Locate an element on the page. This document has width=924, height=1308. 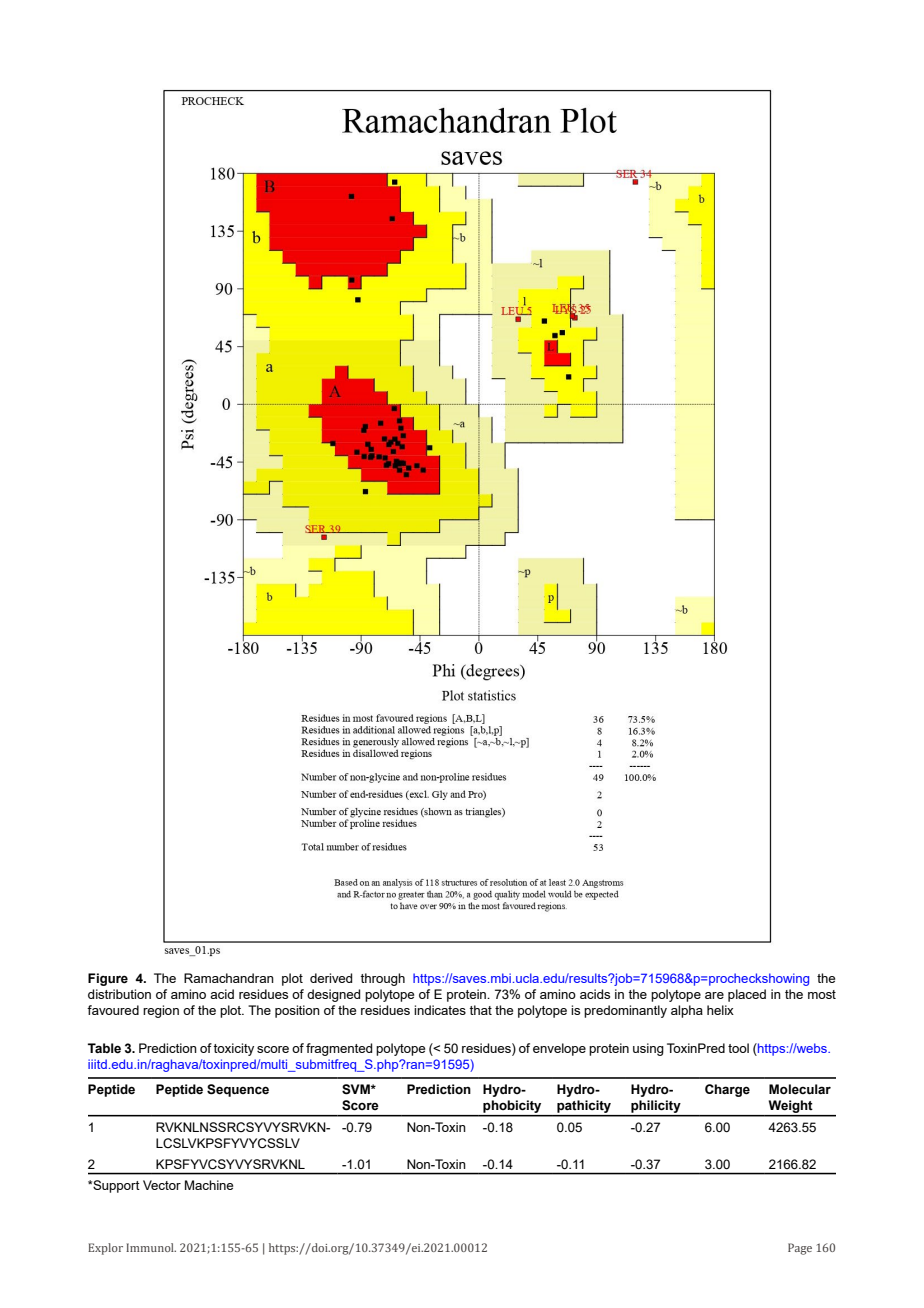
fragmented is located at coordinates (339, 1049).
